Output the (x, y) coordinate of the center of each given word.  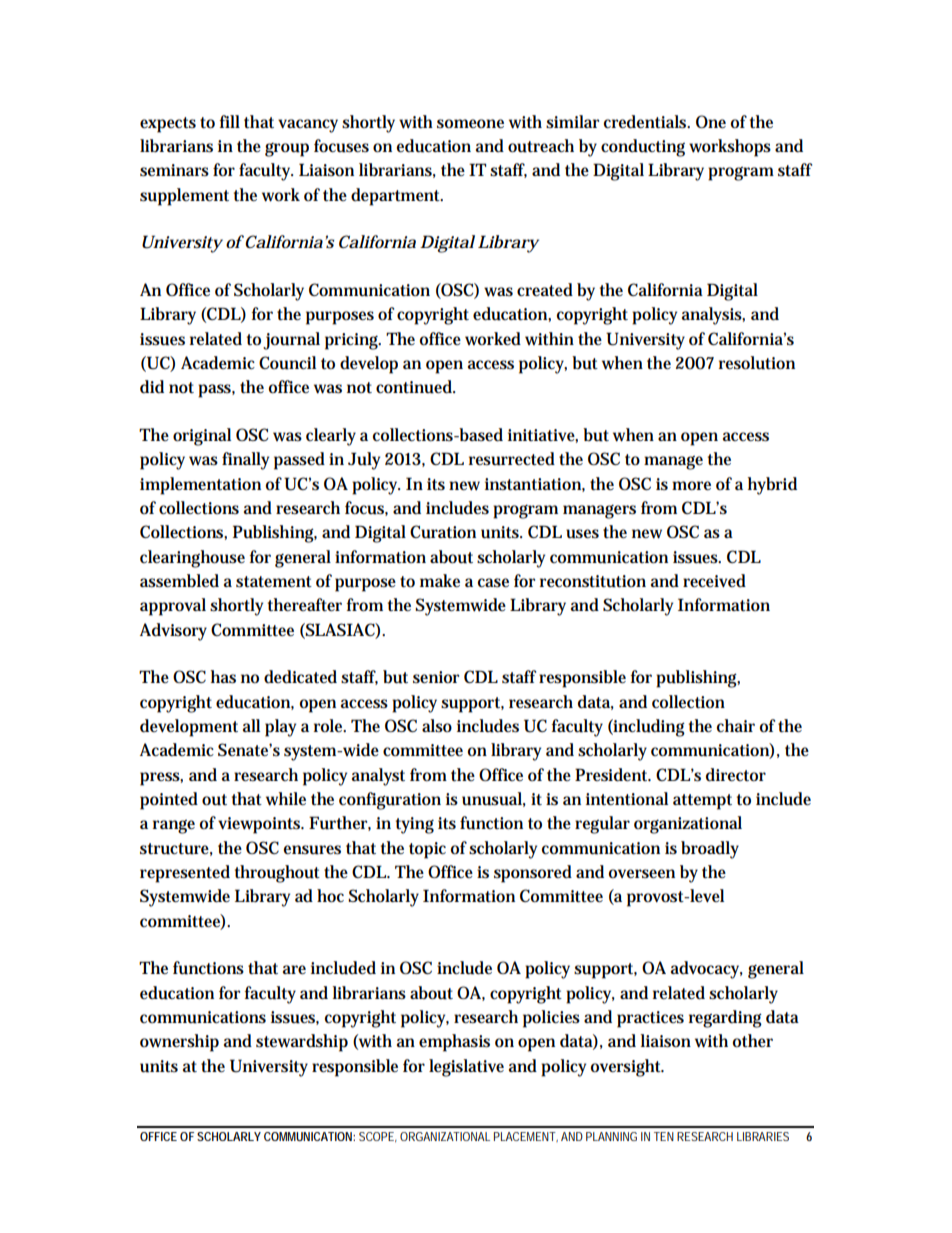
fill (229, 121)
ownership (179, 1043)
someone (470, 123)
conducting (643, 148)
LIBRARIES (763, 1136)
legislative (466, 1068)
